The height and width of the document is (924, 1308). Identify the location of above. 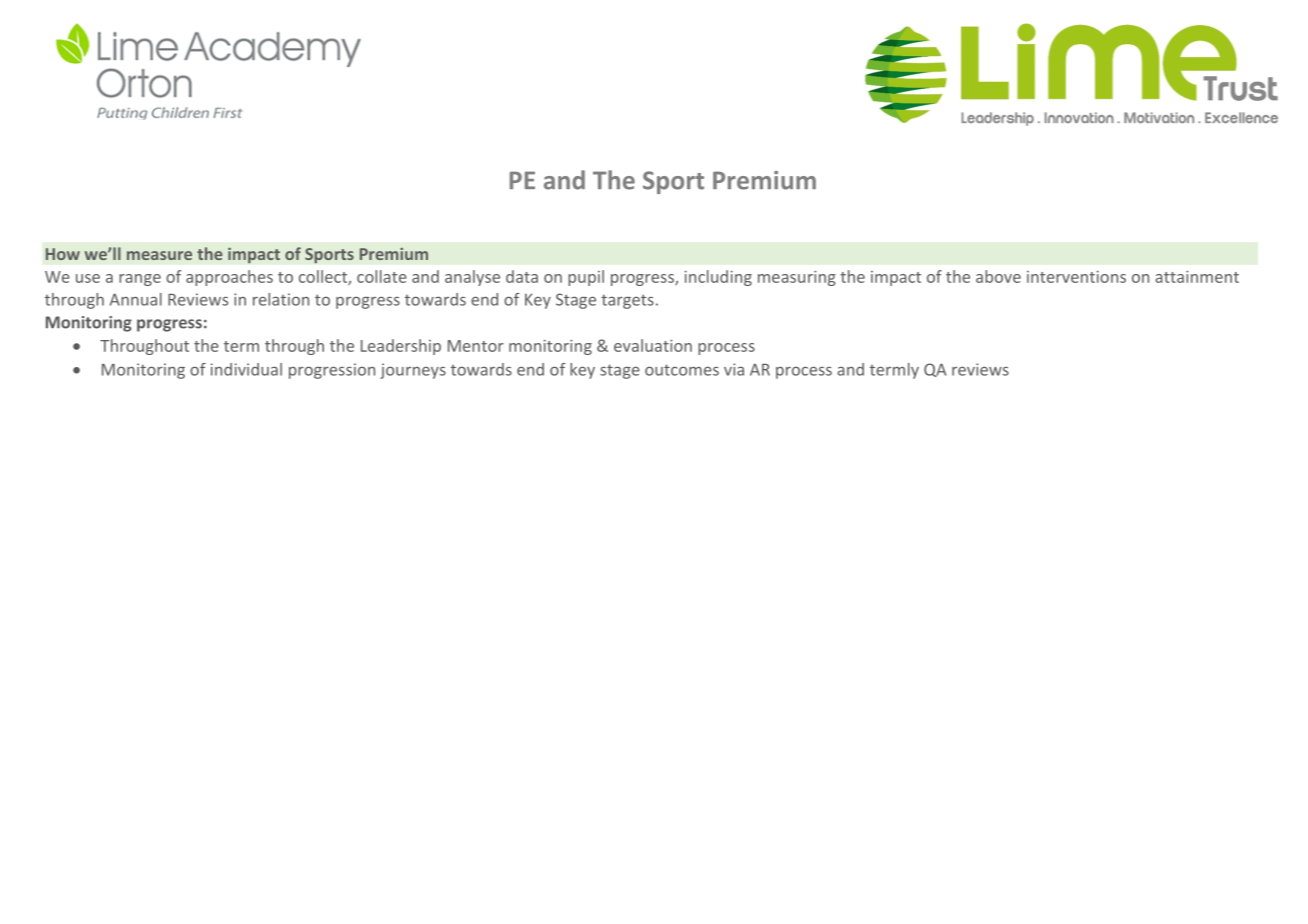
(998, 276).
